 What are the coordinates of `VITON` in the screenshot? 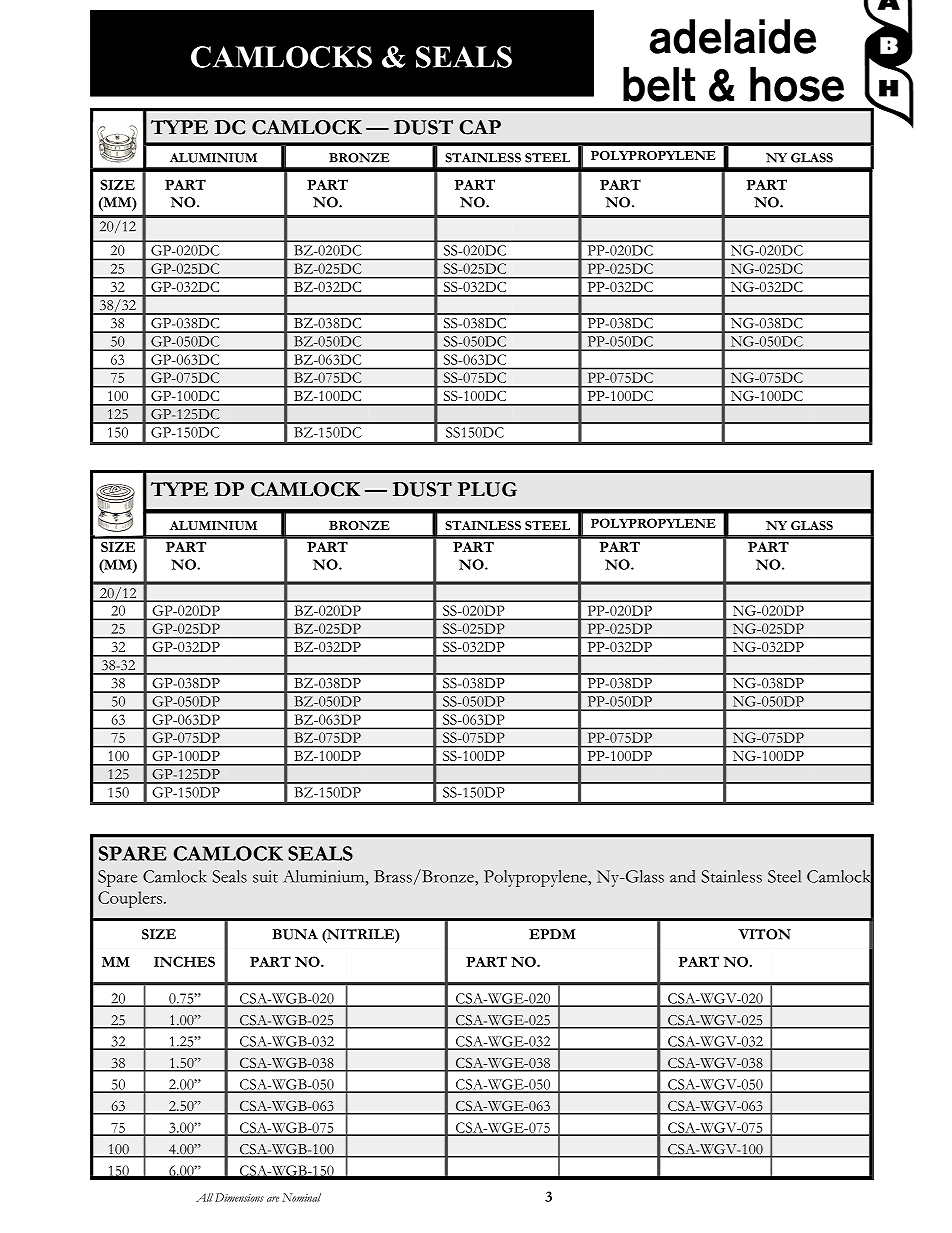 It's located at (764, 934).
